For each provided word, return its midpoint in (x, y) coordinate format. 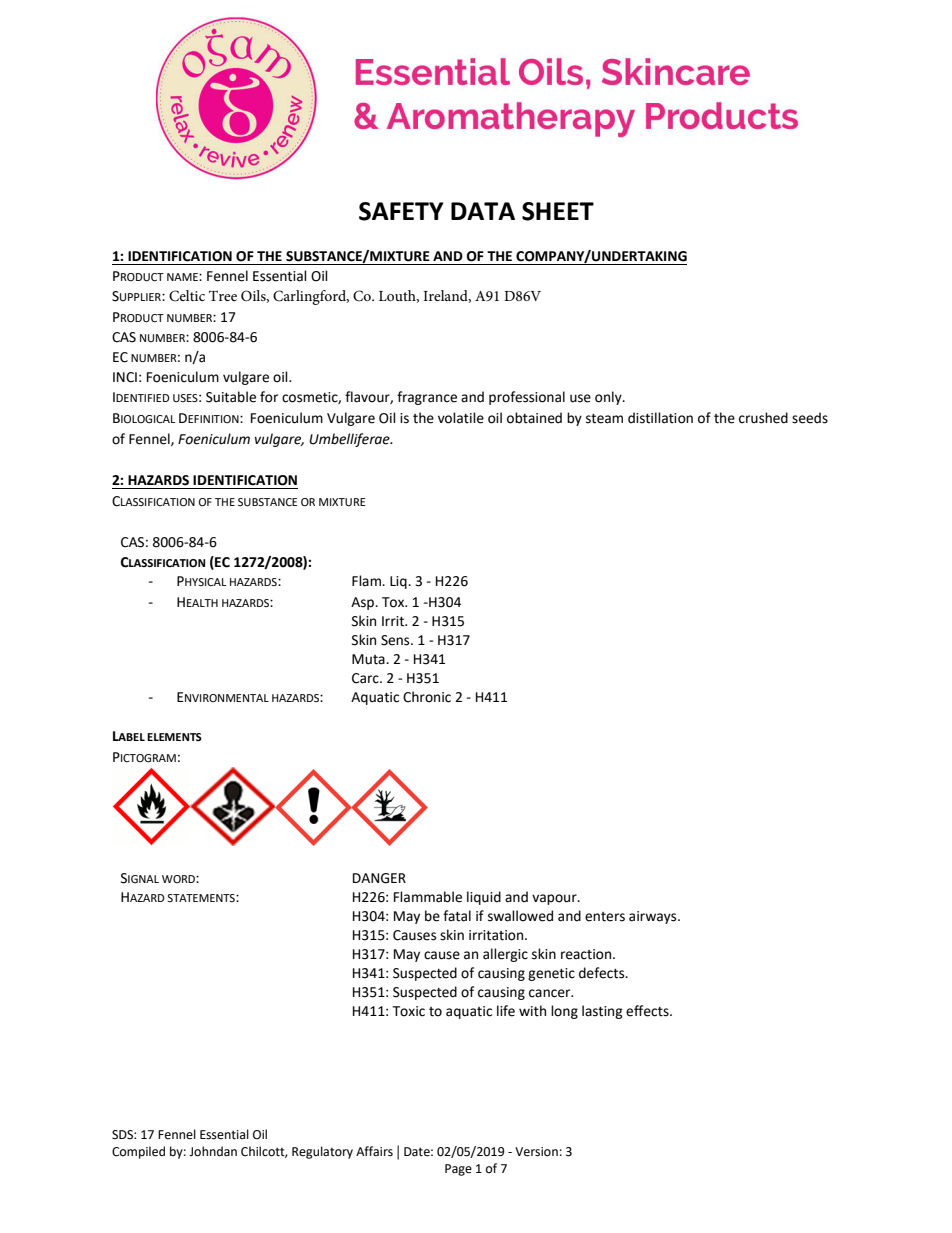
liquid (484, 898)
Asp (363, 603)
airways (654, 917)
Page (458, 1170)
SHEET (558, 211)
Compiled (138, 1152)
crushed (763, 418)
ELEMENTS (174, 737)
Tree (223, 295)
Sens (396, 640)
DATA (483, 211)
